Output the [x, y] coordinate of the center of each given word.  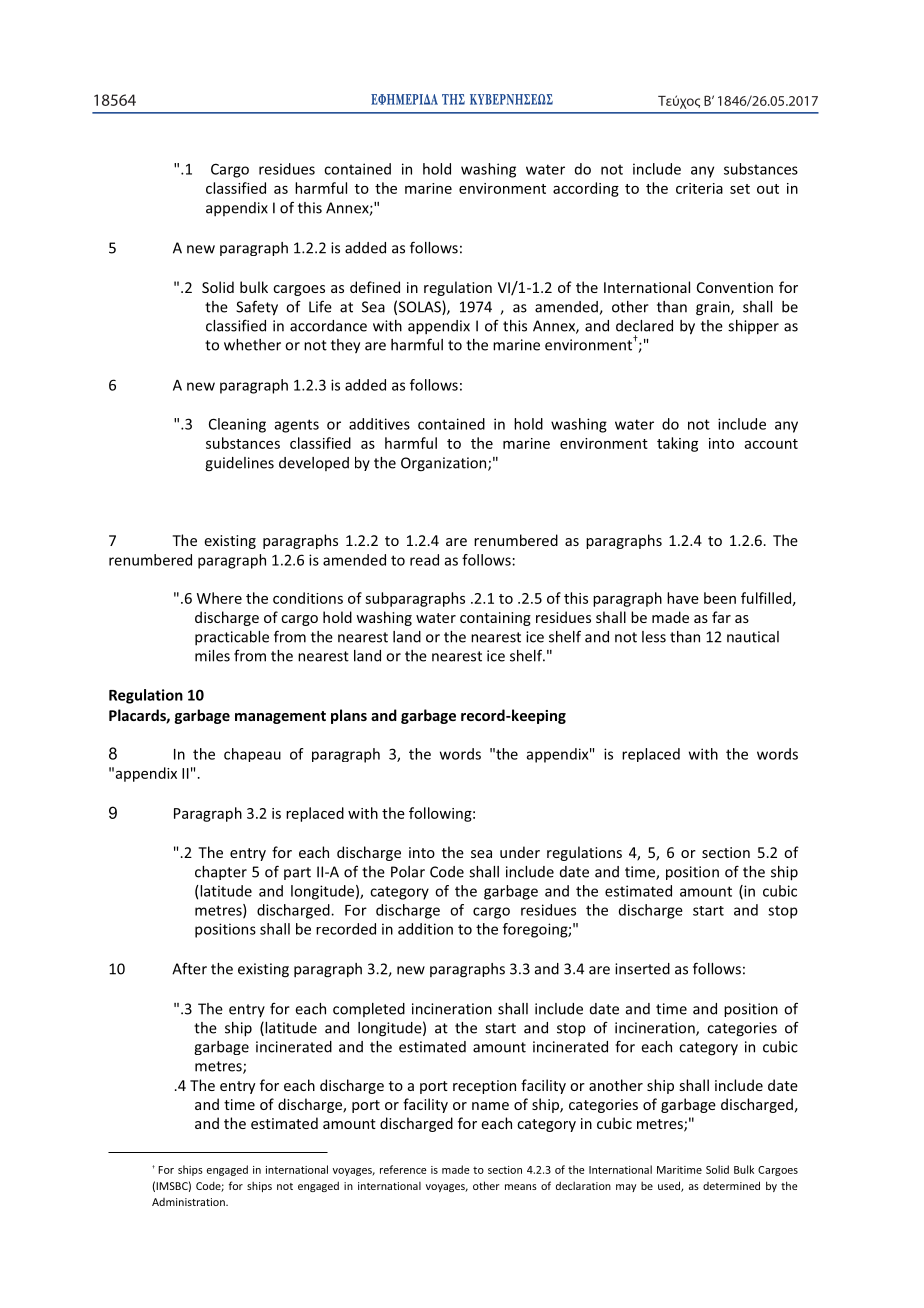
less [654, 637]
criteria [699, 188]
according [586, 189]
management [280, 717]
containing [495, 619]
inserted [642, 969]
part [297, 873]
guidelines [239, 464]
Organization [445, 464]
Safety [257, 308]
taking [677, 444]
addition [425, 929]
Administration [189, 1202]
